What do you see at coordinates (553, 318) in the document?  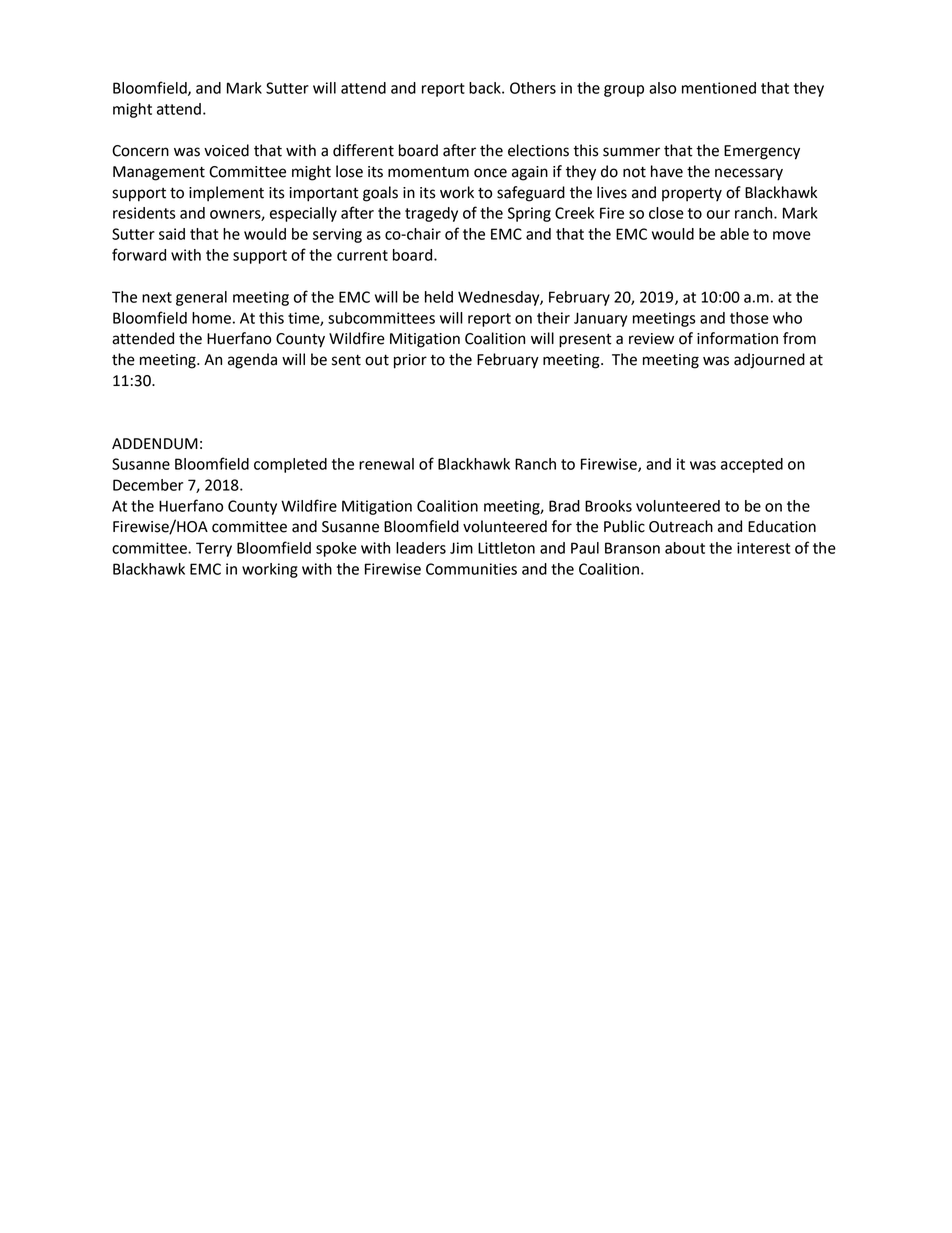 I see `their` at bounding box center [553, 318].
